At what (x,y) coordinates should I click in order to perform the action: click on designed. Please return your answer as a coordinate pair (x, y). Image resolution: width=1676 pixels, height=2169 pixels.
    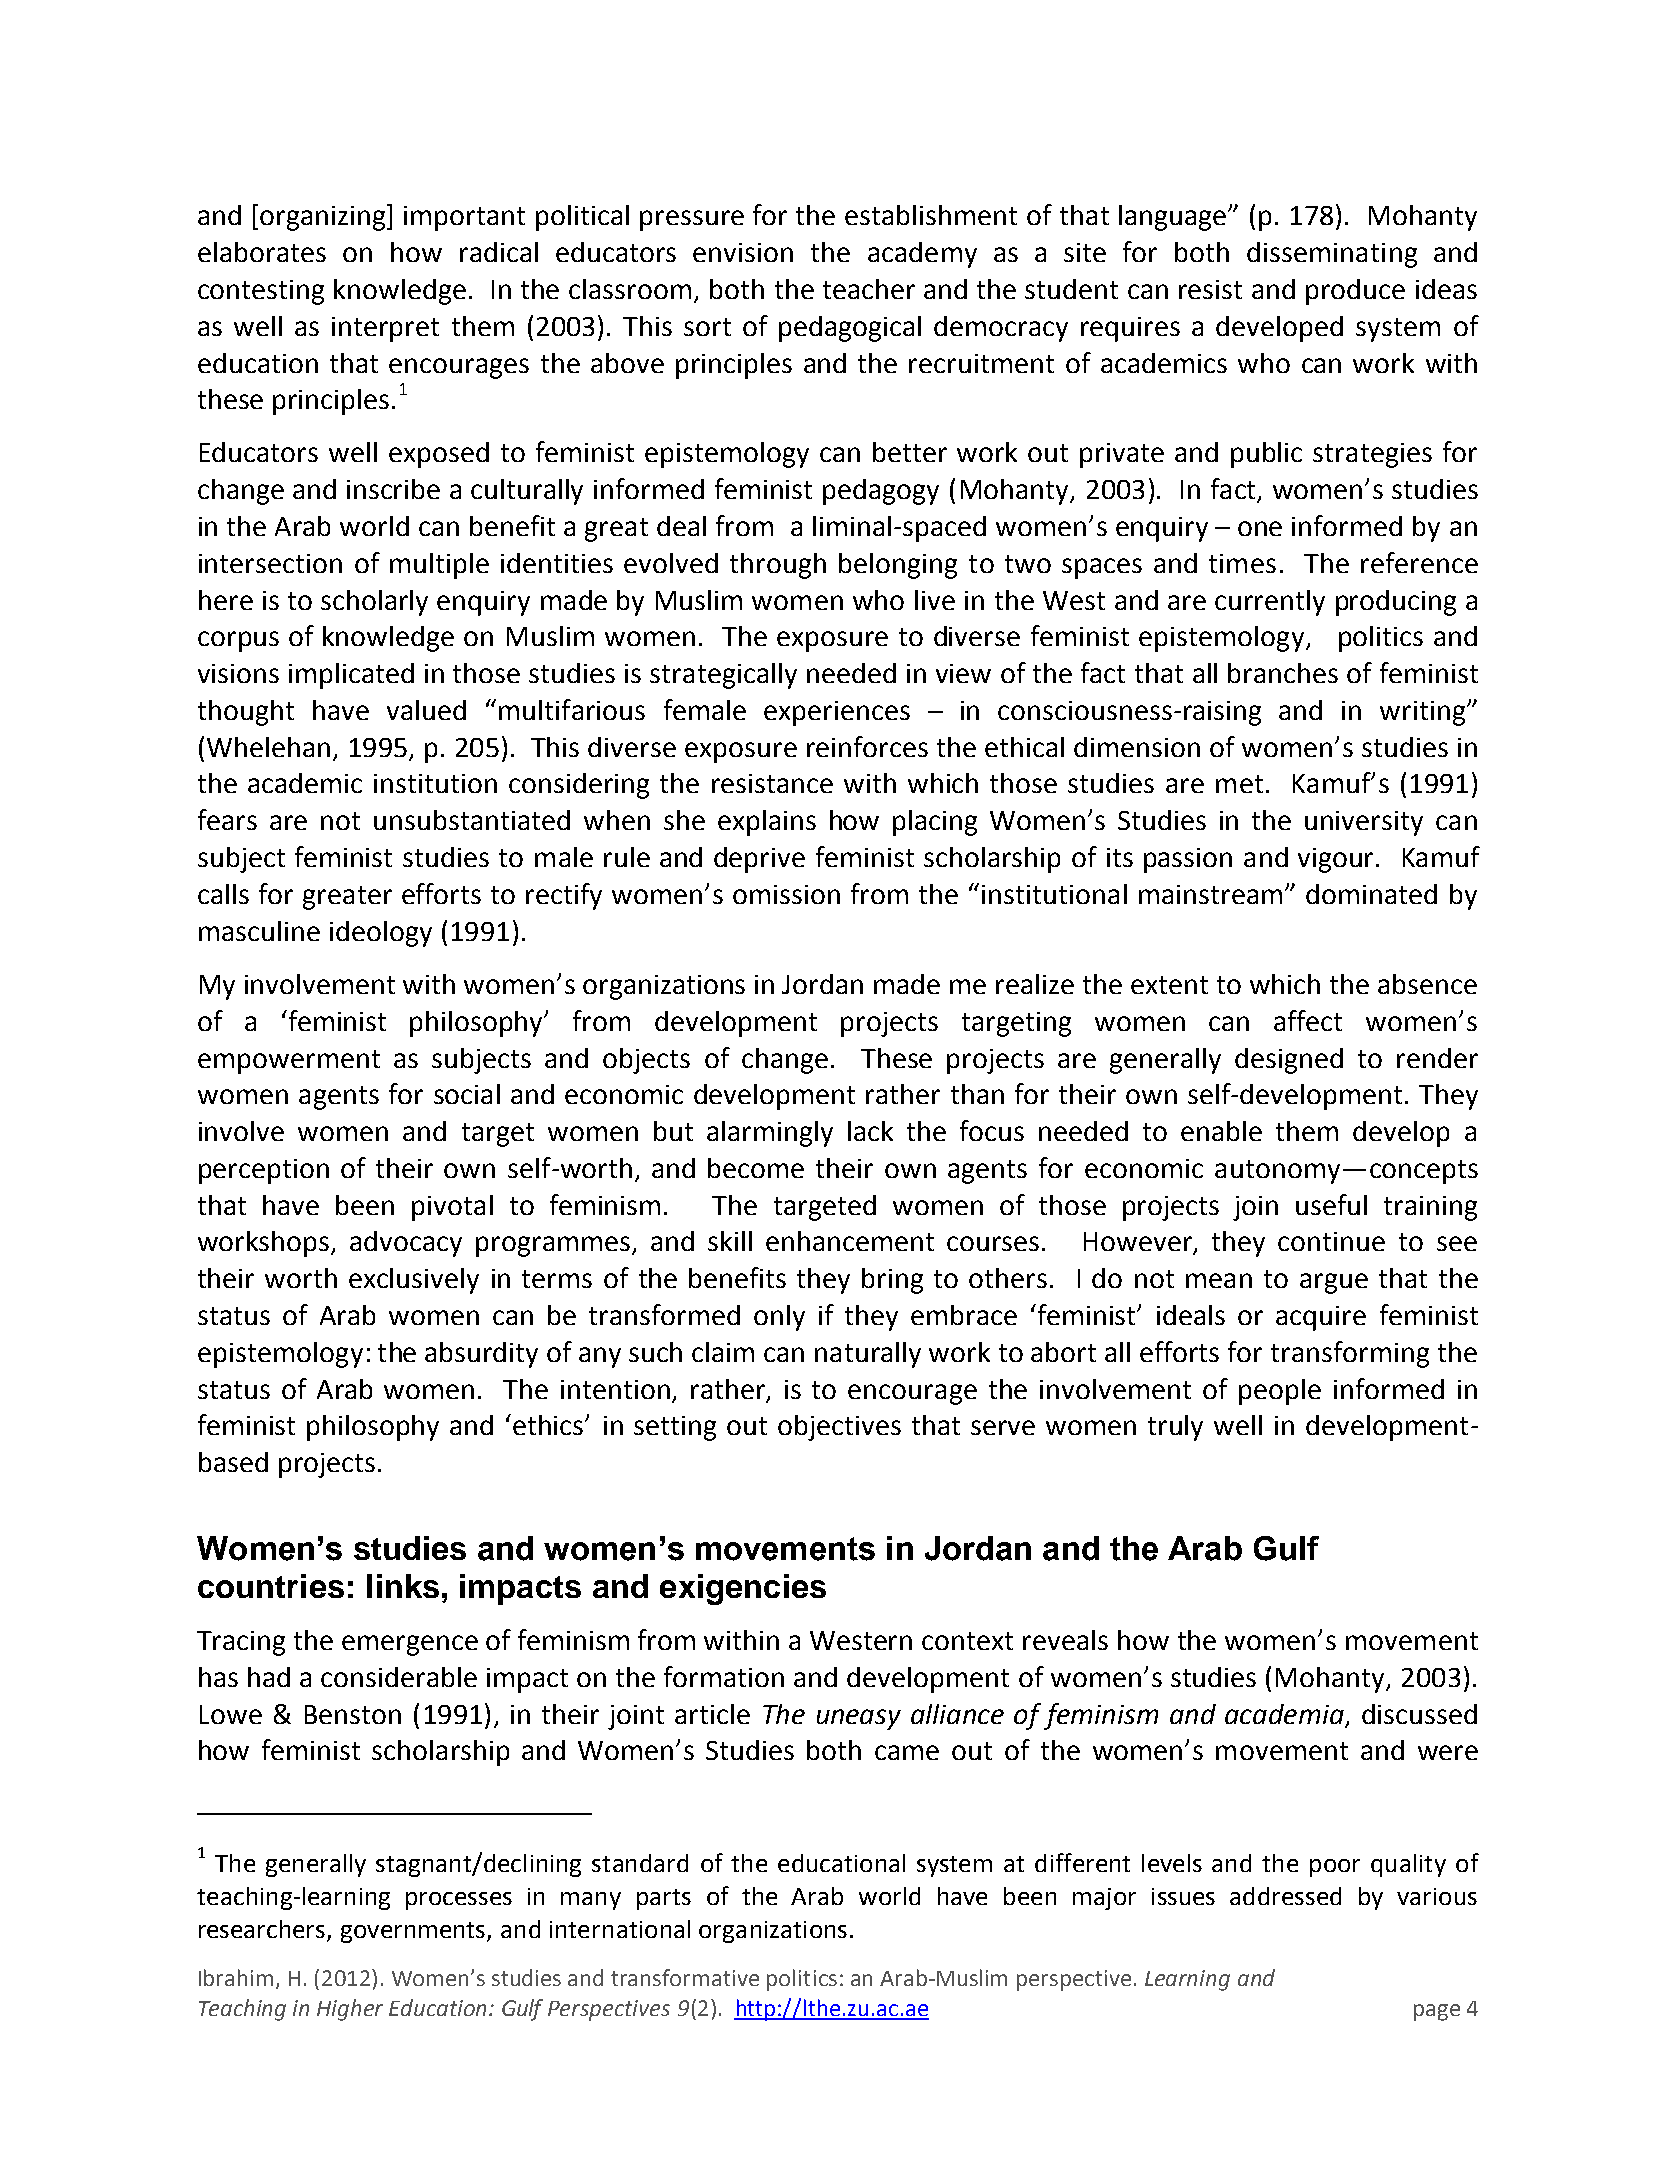
    Looking at the image, I should click on (1289, 1061).
